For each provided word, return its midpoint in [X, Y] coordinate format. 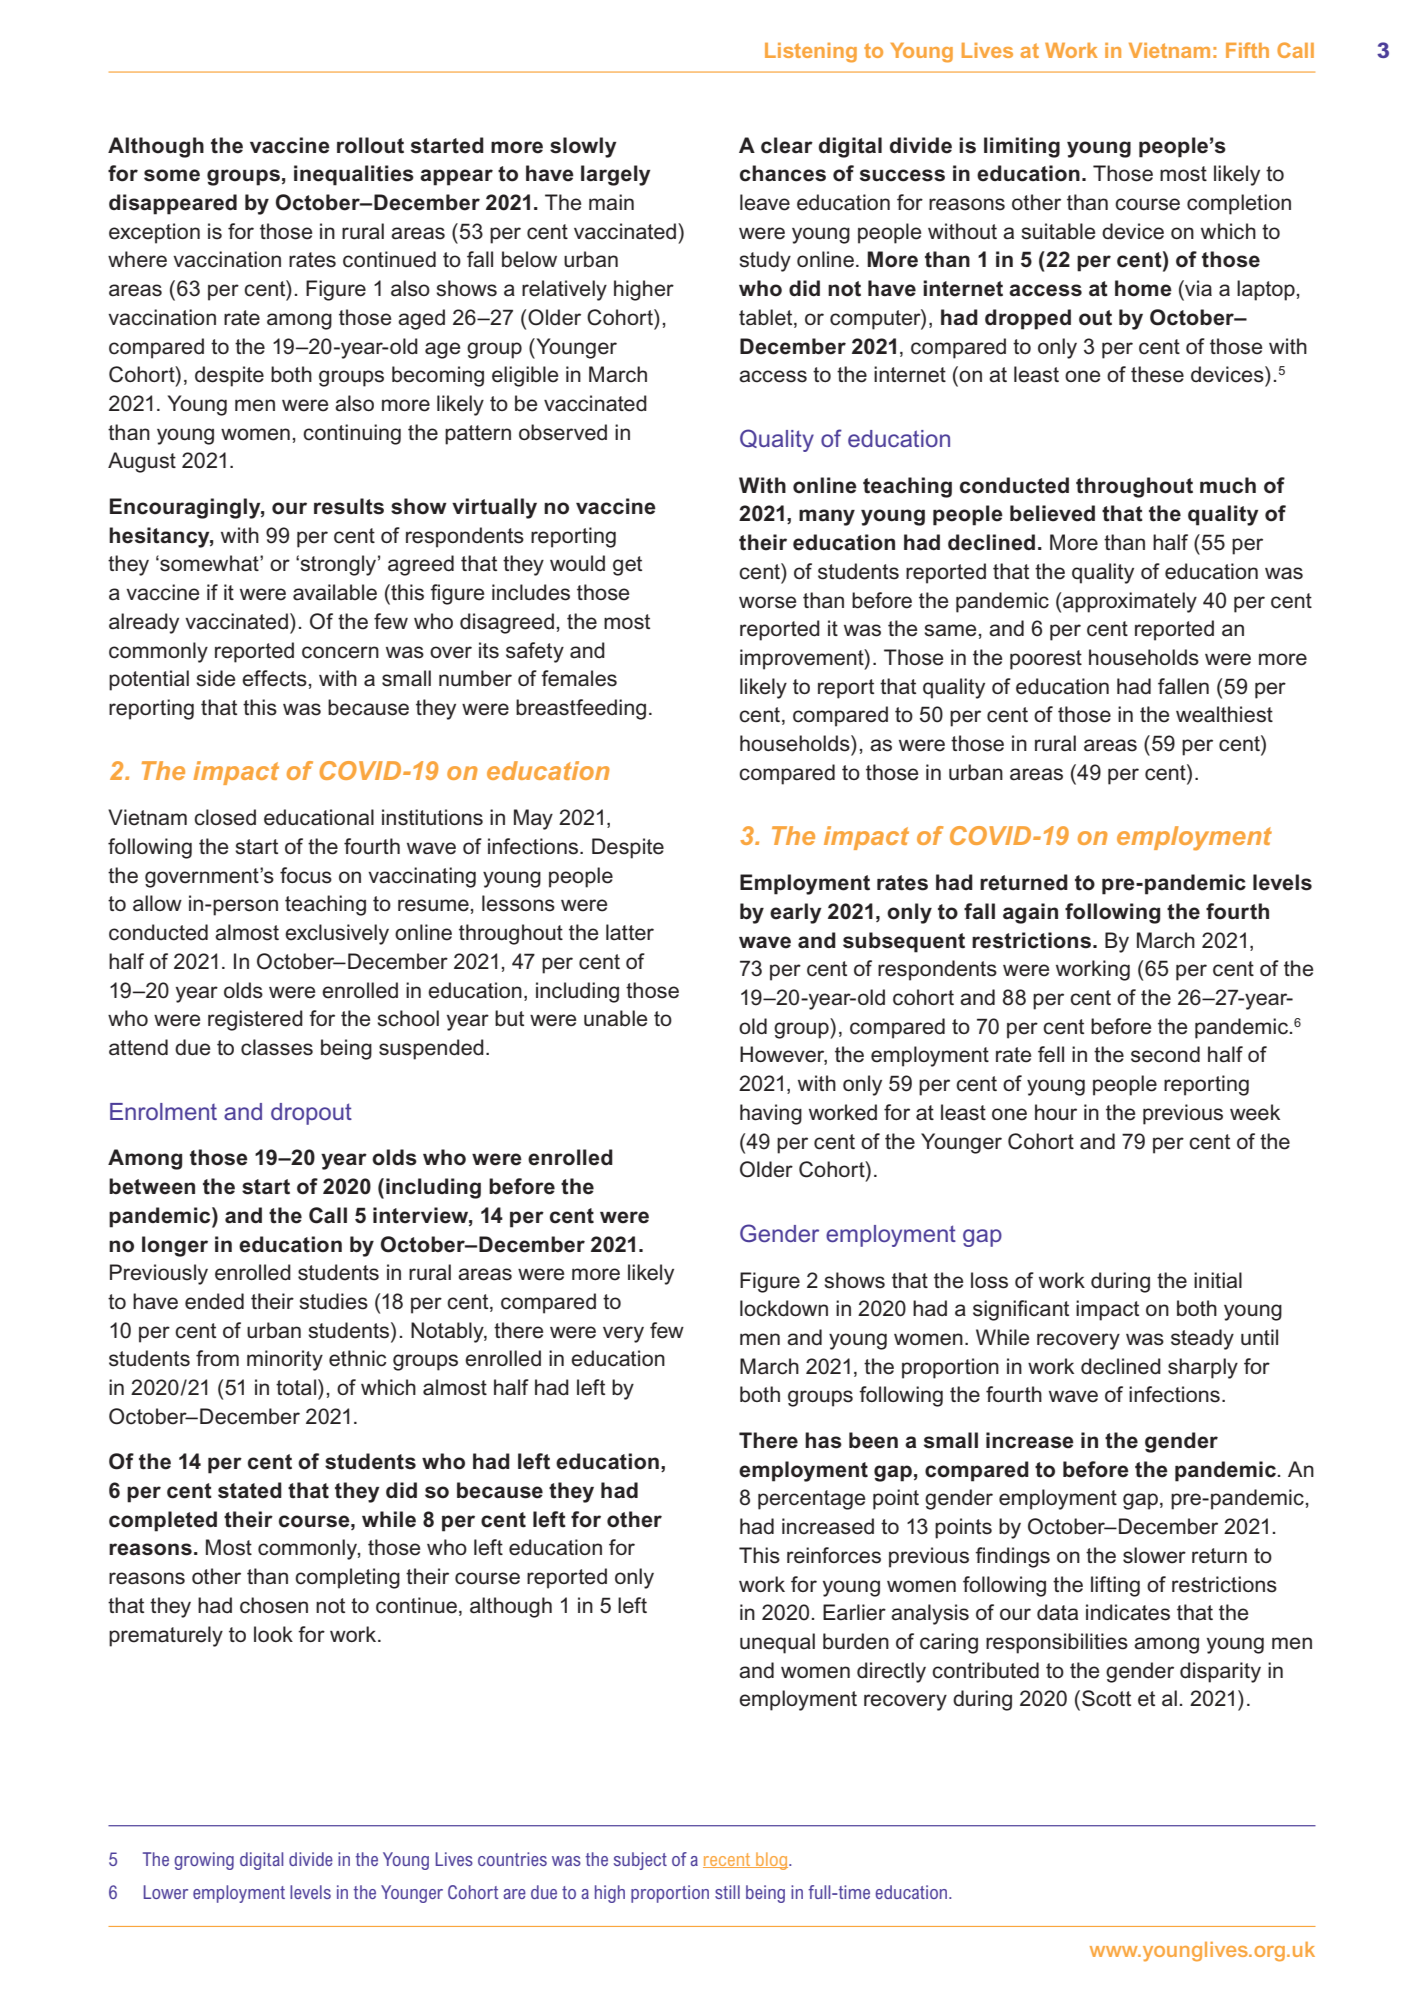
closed [225, 817]
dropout [311, 1114]
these [1157, 374]
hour [1056, 1112]
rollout [370, 145]
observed [563, 432]
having [771, 1114]
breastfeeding [581, 709]
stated [250, 1490]
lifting [1115, 1586]
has [823, 1440]
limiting [1022, 147]
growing [204, 1861]
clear [787, 145]
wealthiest [1224, 714]
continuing [352, 434]
